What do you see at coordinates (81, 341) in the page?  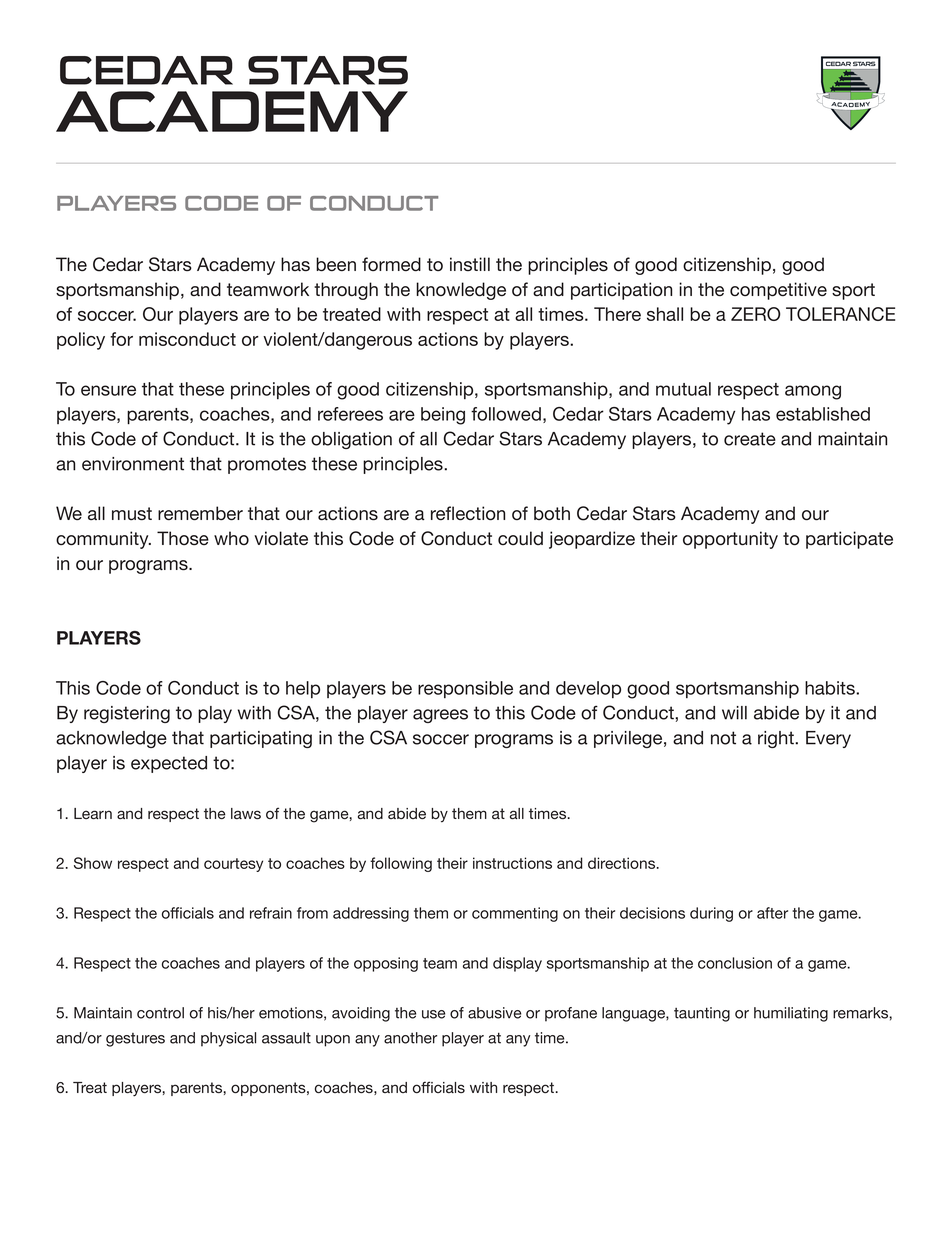 I see `policy` at bounding box center [81, 341].
